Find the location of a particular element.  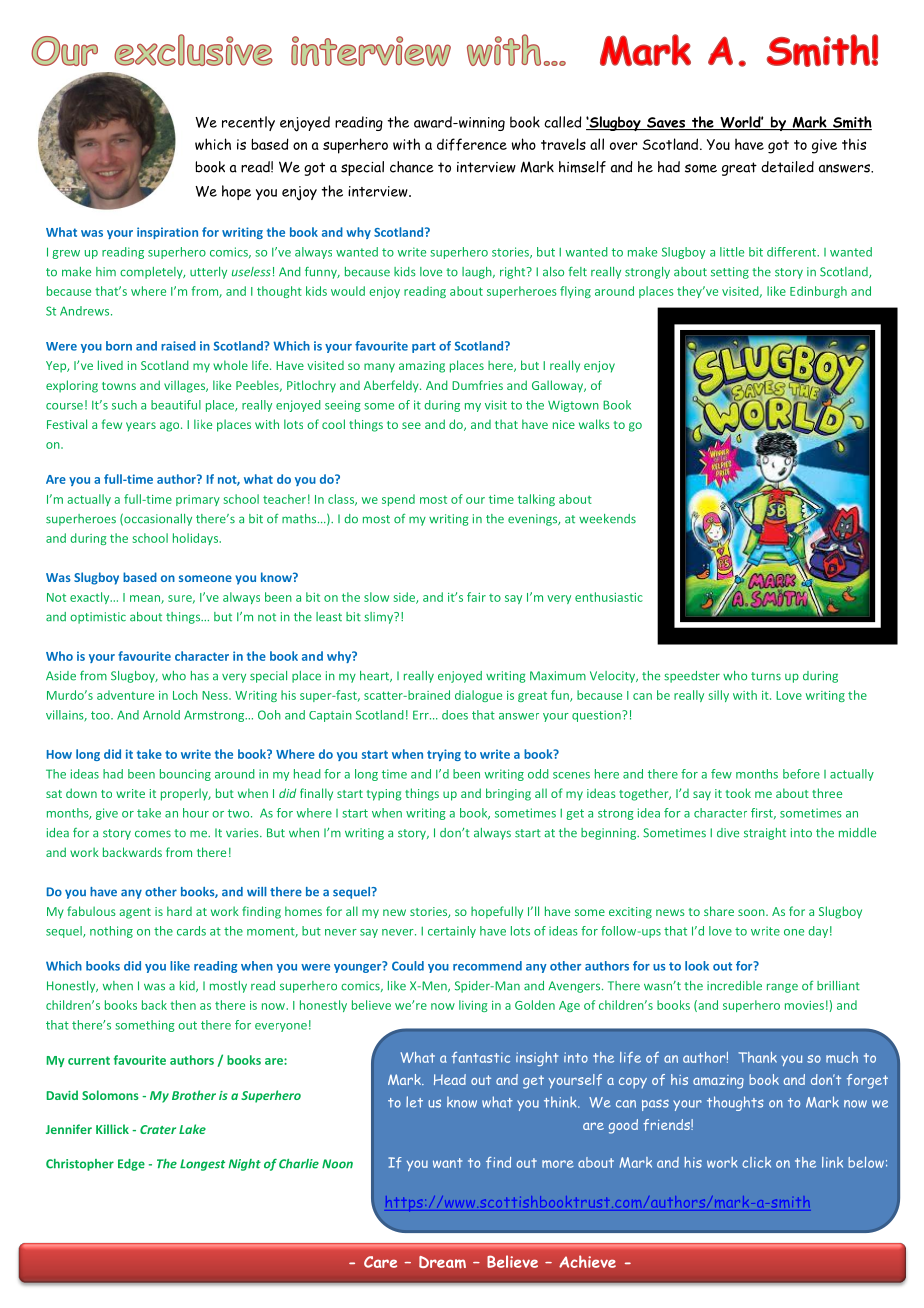

difference is located at coordinates (472, 144).
